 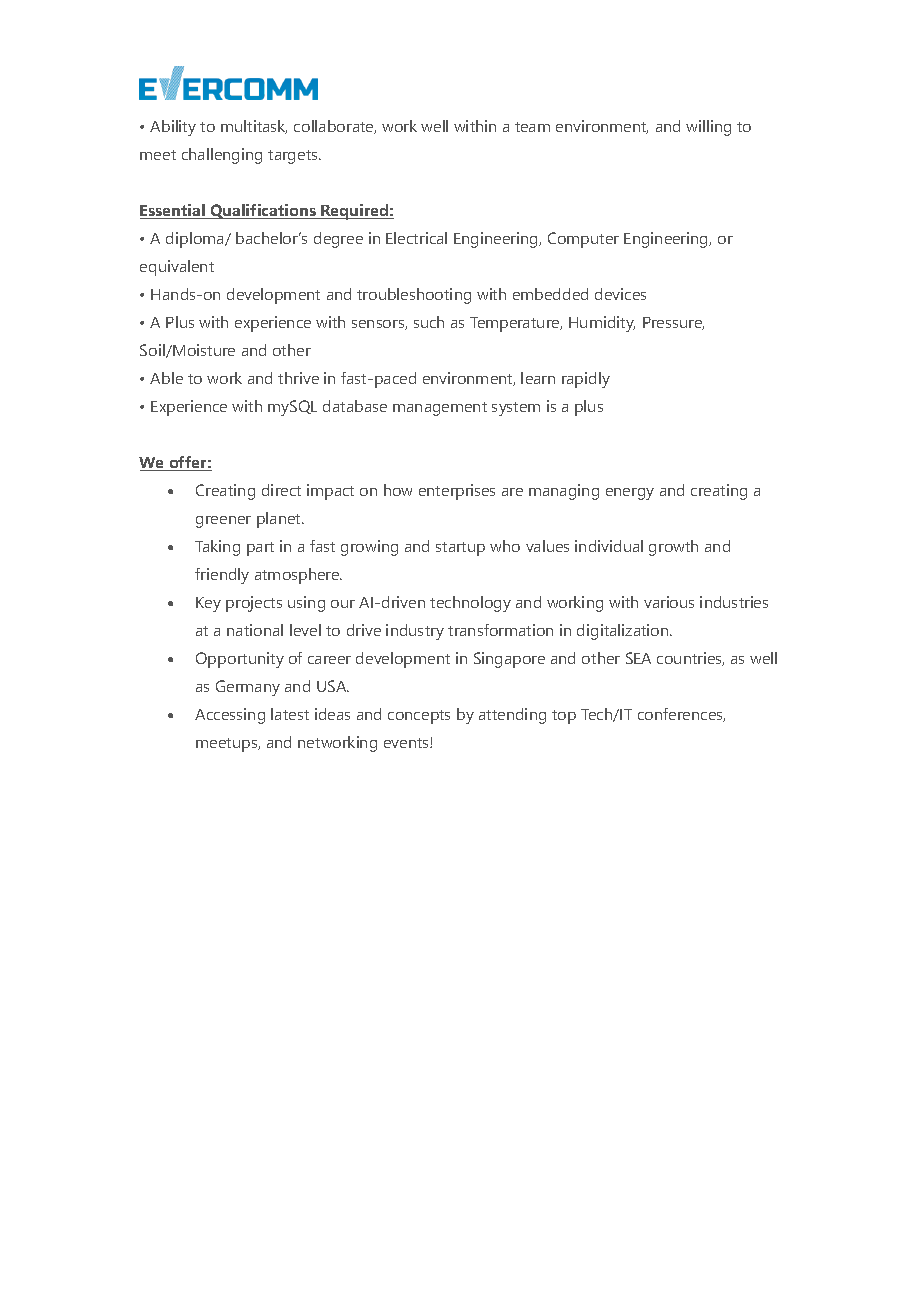 What do you see at coordinates (177, 268) in the document?
I see `equivalent` at bounding box center [177, 268].
